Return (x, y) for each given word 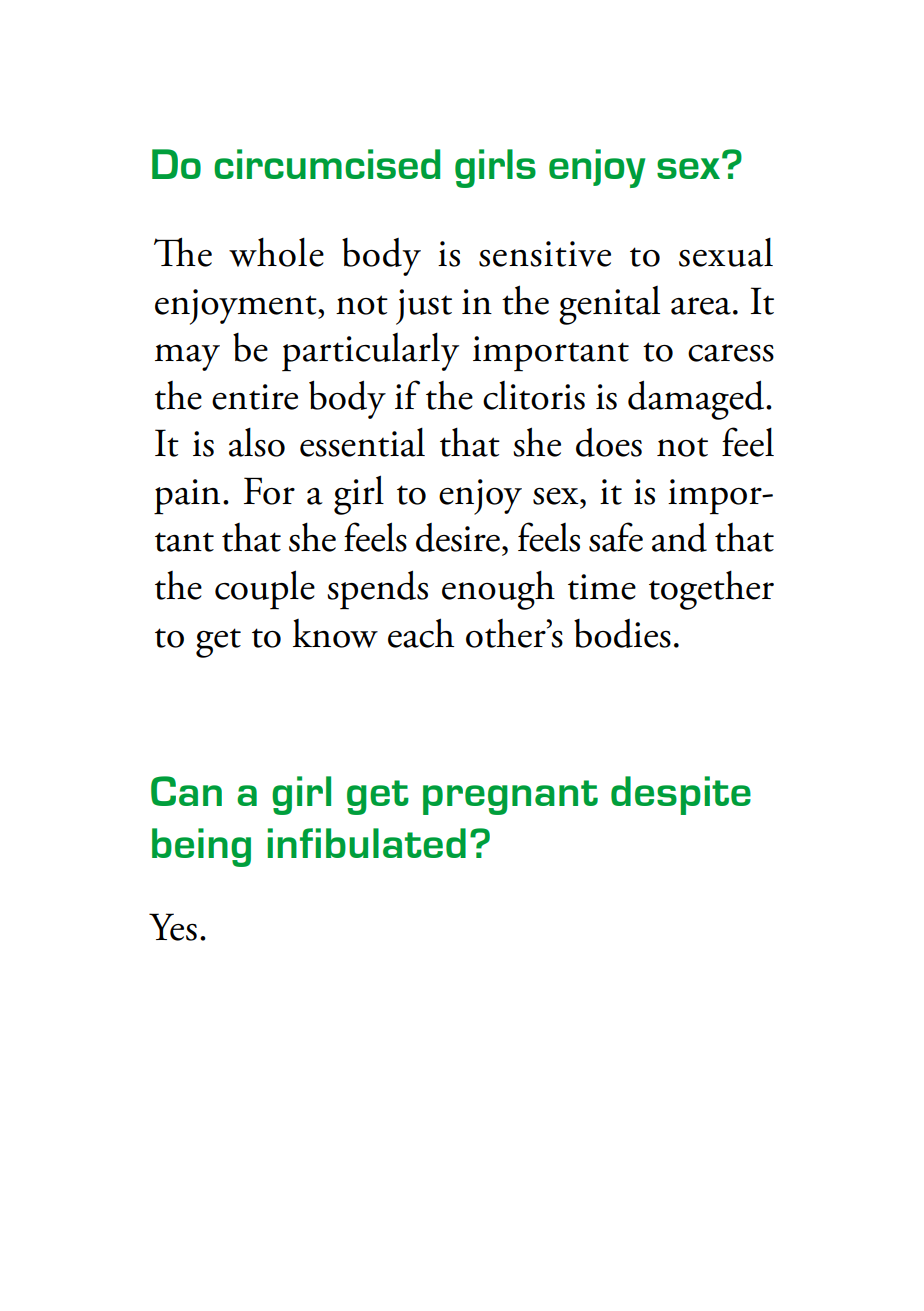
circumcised (327, 164)
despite (681, 795)
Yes (173, 927)
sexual (726, 252)
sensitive (545, 254)
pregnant (510, 797)
